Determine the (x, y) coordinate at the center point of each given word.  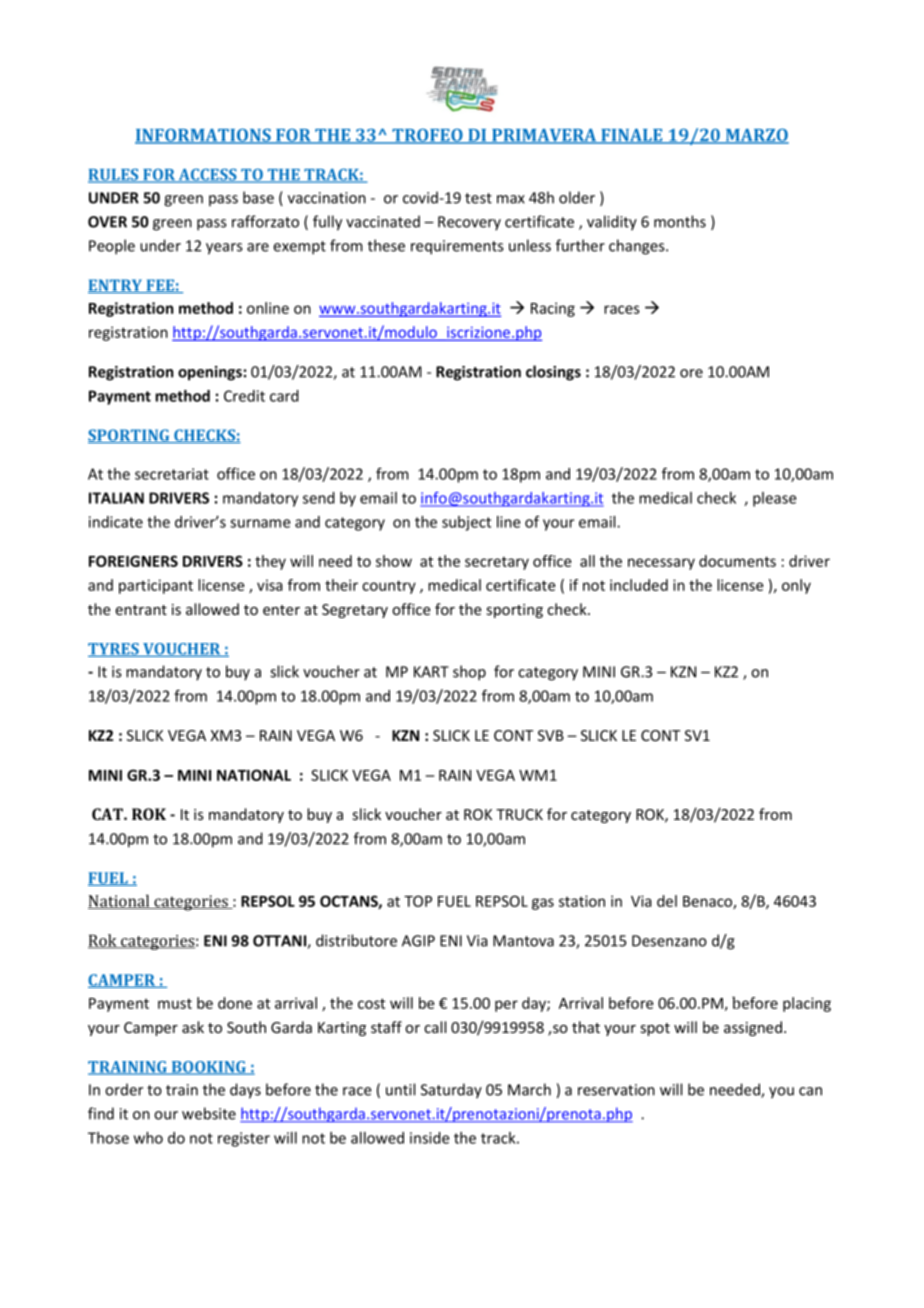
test (478, 198)
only (796, 586)
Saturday (451, 1091)
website (209, 1113)
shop (469, 673)
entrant (141, 610)
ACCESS (208, 176)
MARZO (756, 136)
